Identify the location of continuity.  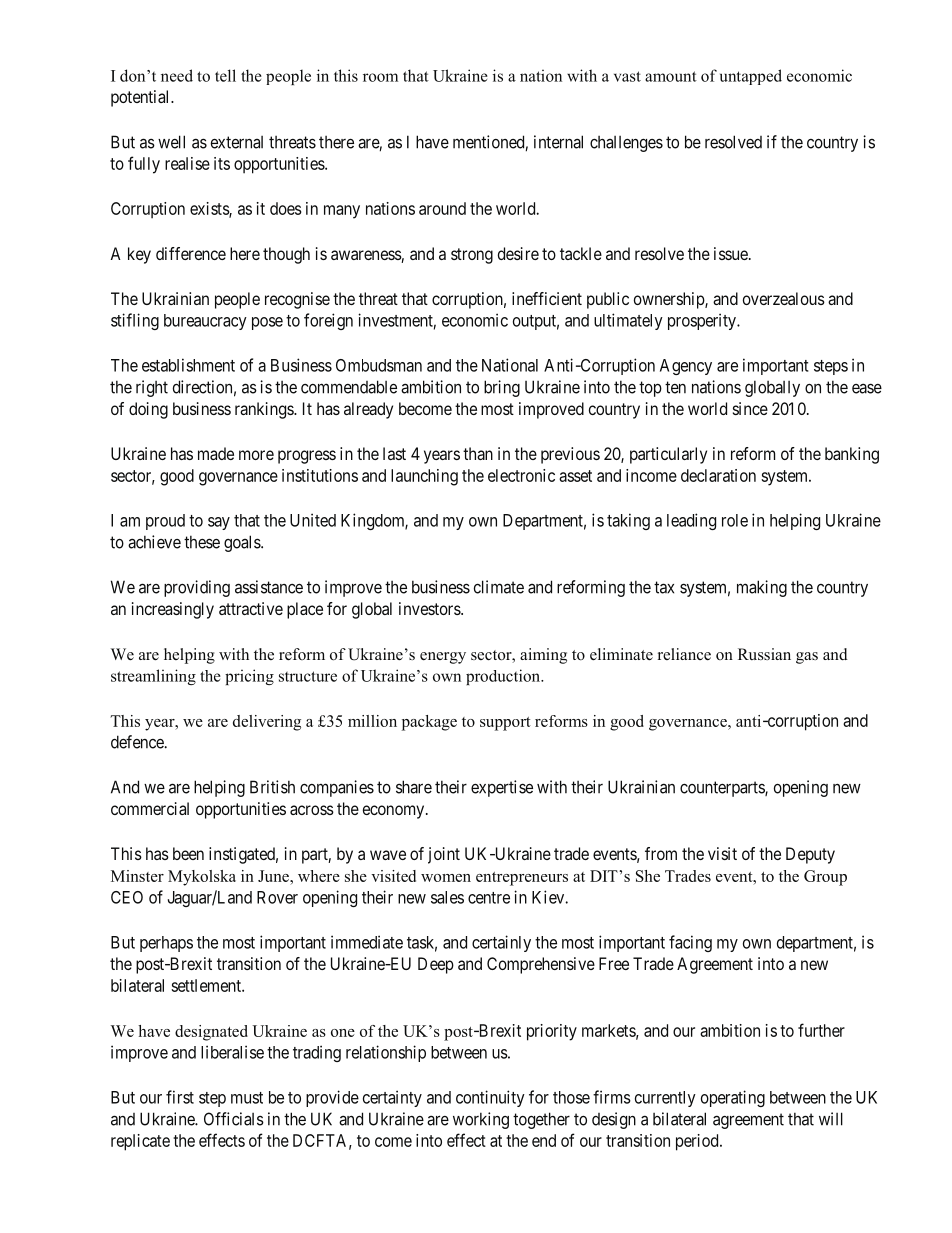
(490, 1098).
